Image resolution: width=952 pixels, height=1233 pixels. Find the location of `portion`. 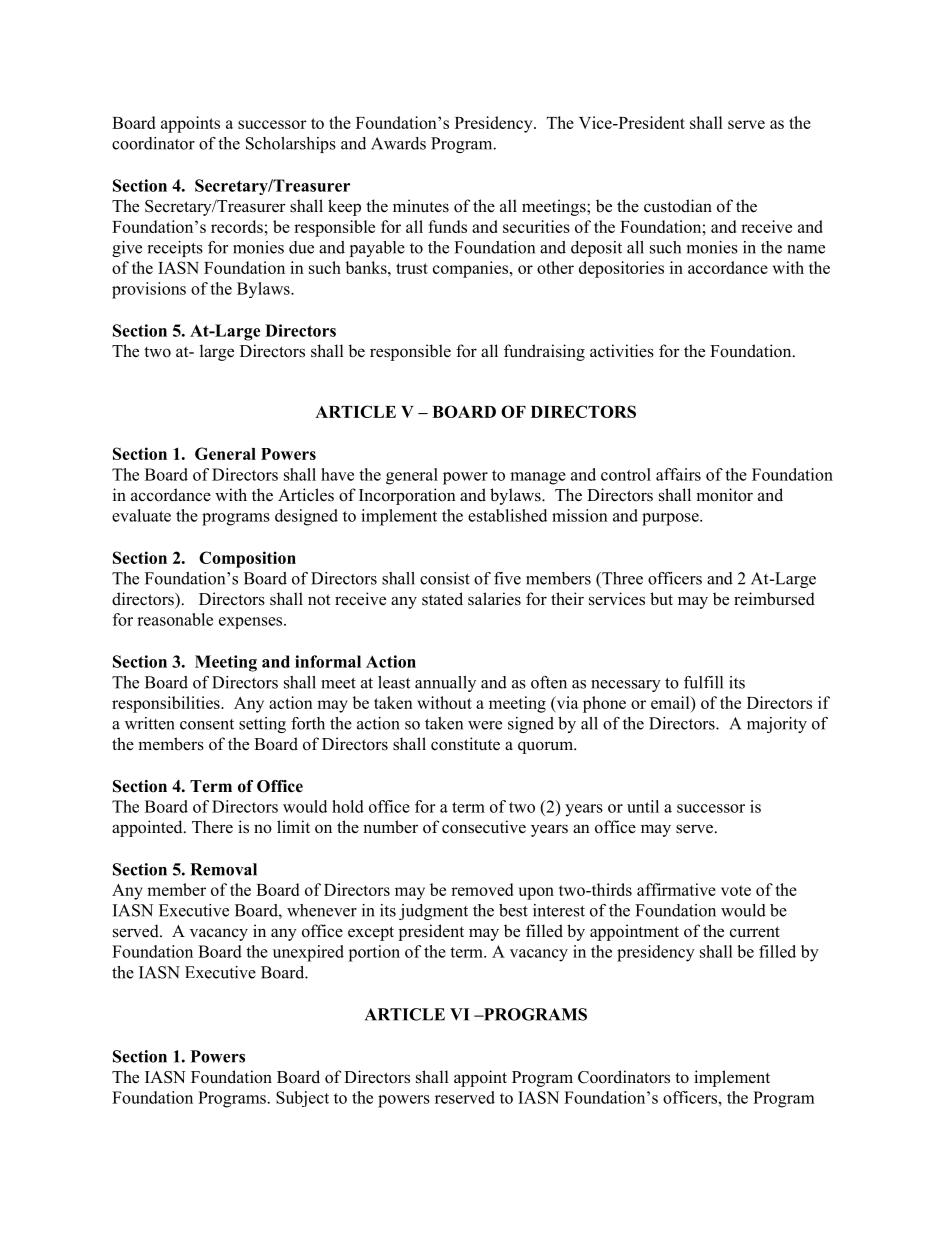

portion is located at coordinates (374, 953).
